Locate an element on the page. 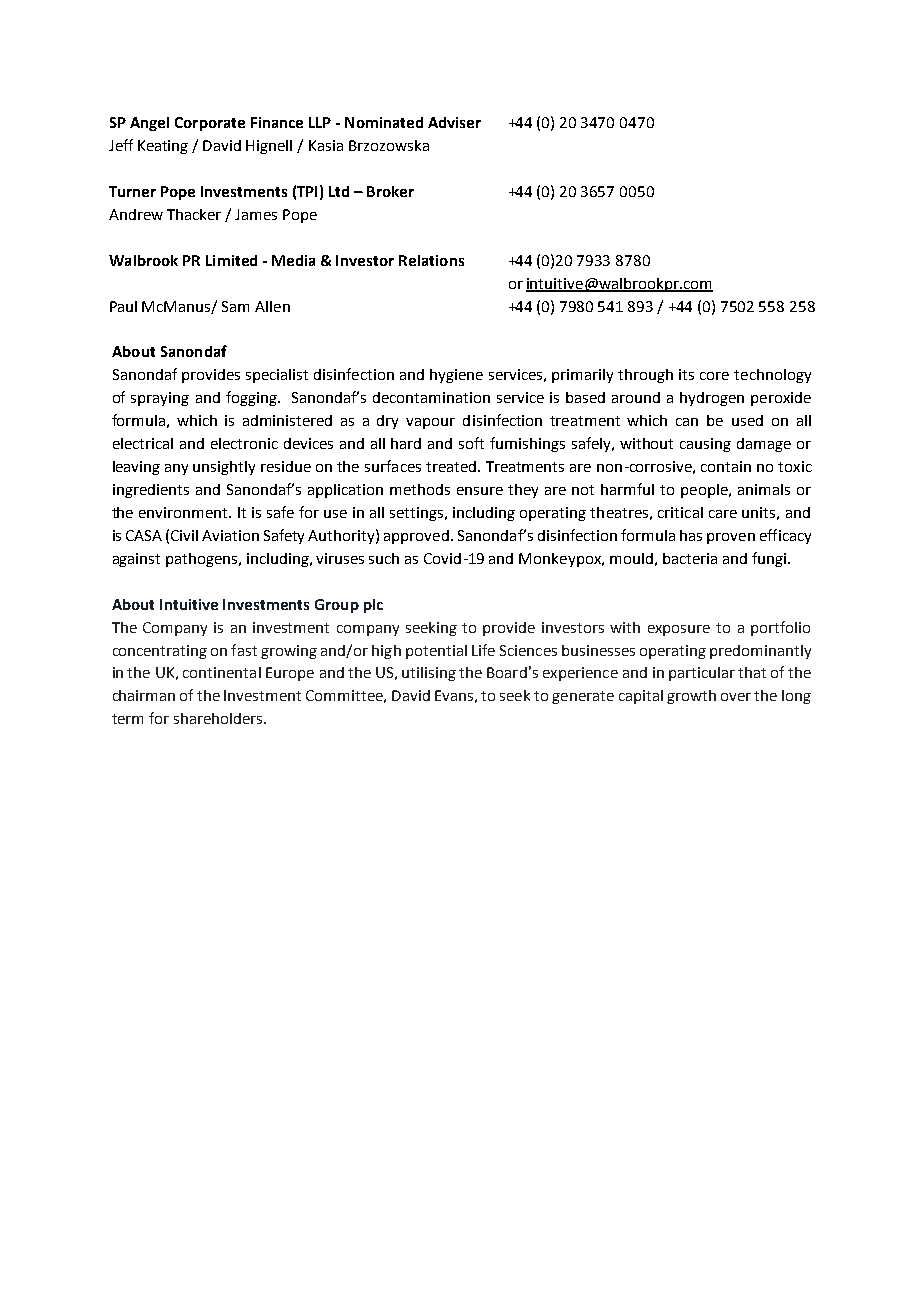 This document has width=924, height=1307. shareholders is located at coordinates (219, 718).
